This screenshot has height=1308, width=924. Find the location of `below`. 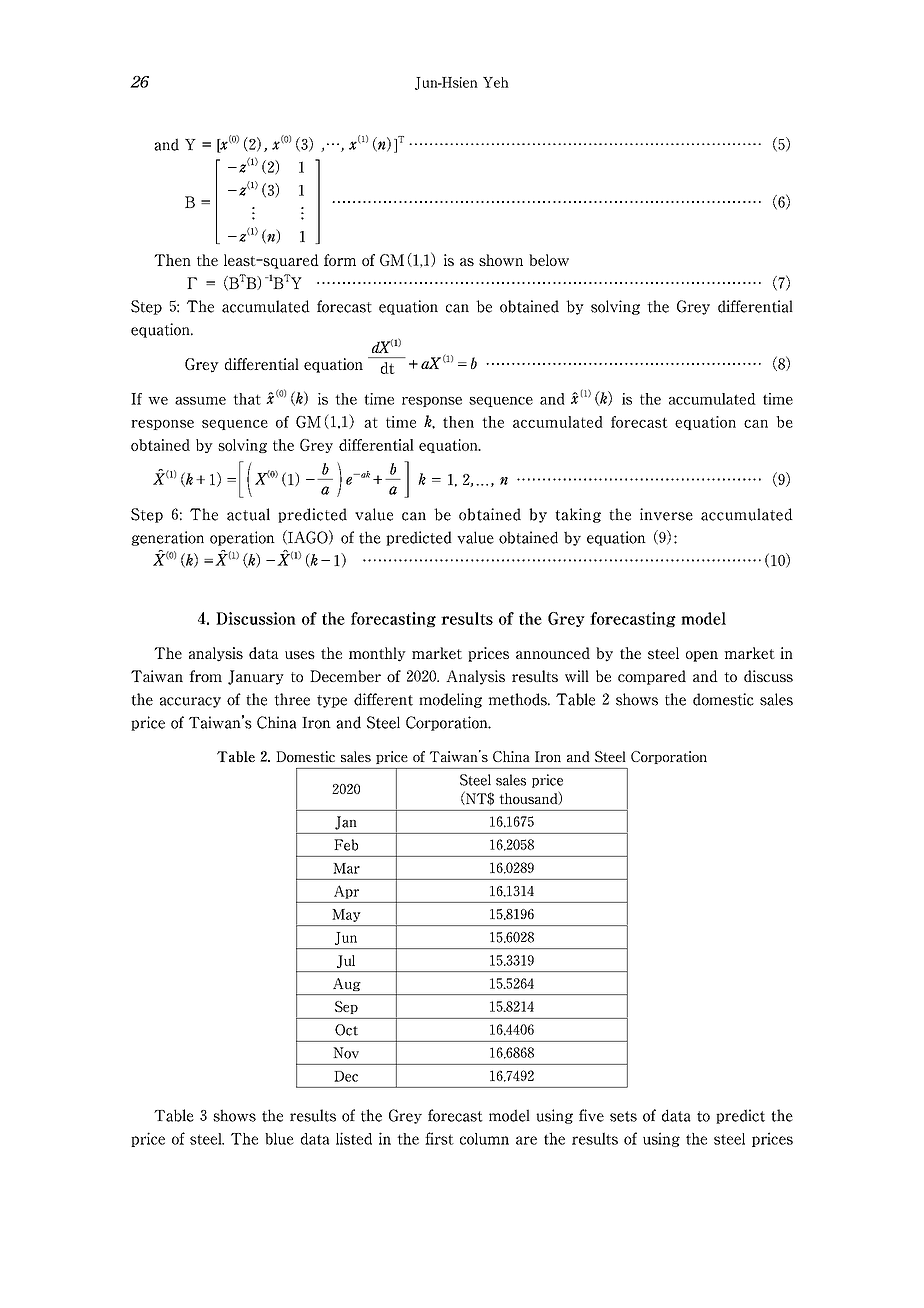

below is located at coordinates (549, 260).
